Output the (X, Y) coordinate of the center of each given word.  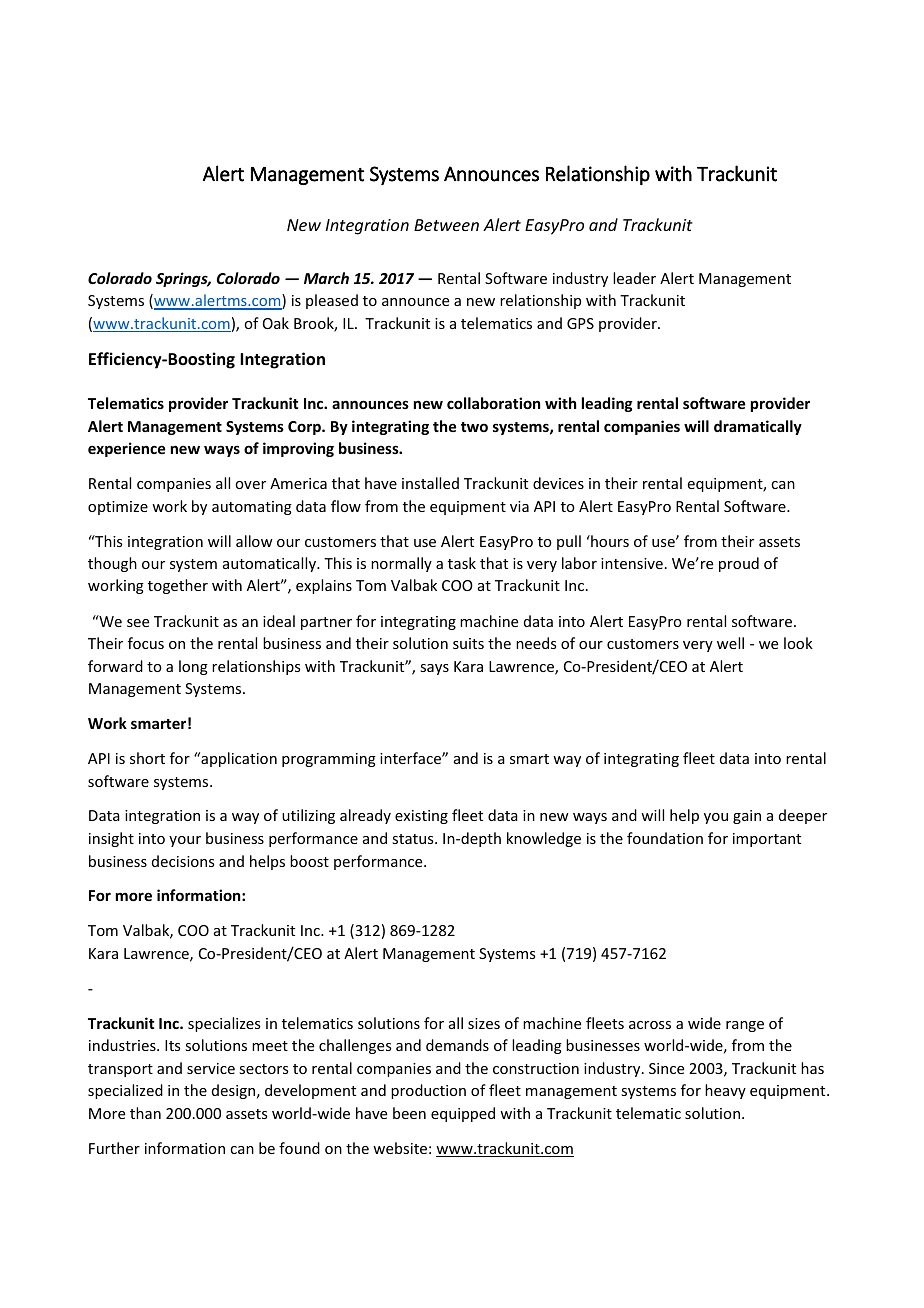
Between (446, 225)
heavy (725, 1091)
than (145, 1113)
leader (634, 278)
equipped (463, 1114)
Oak (276, 323)
